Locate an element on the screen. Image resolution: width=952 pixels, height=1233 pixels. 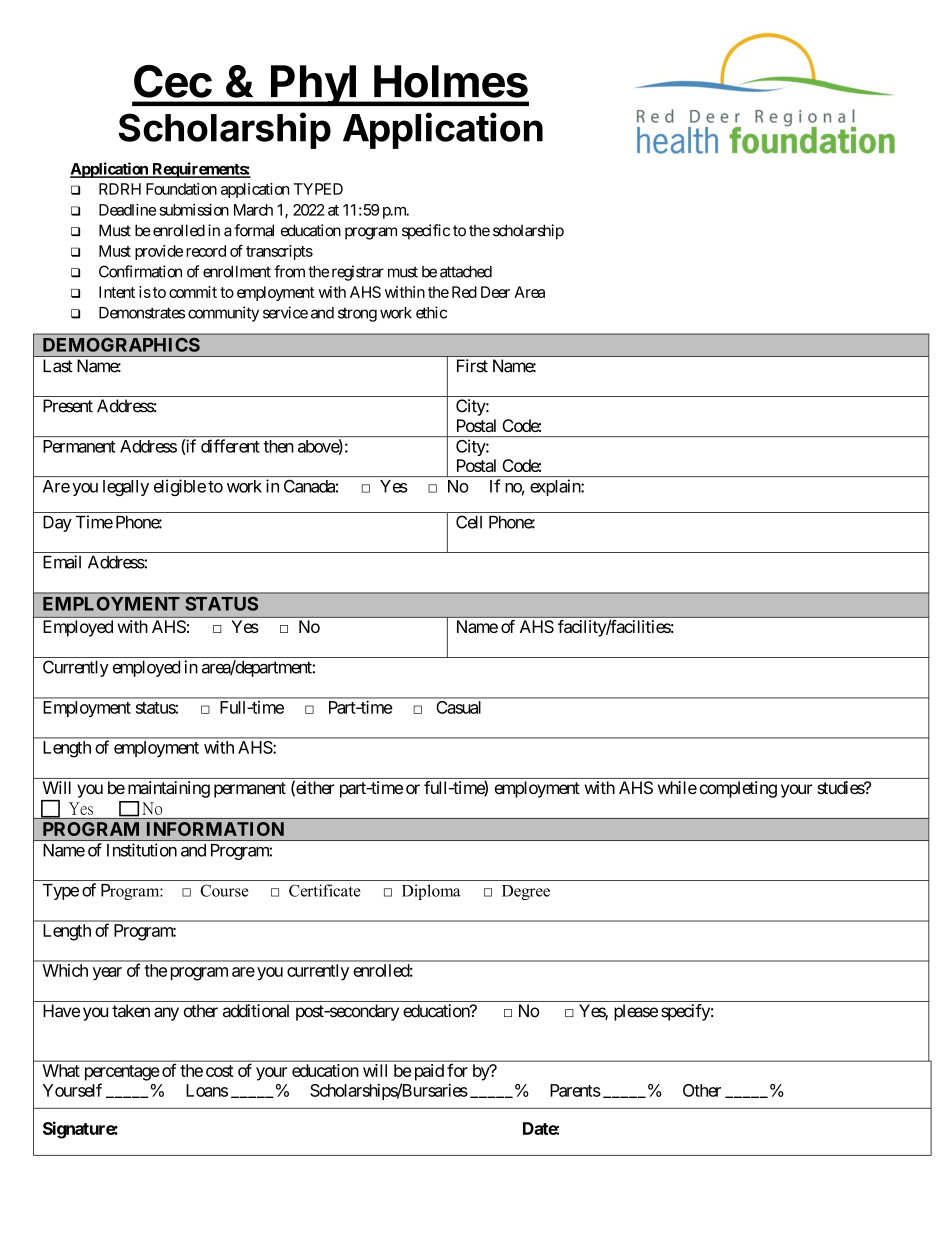
Present is located at coordinates (68, 406).
